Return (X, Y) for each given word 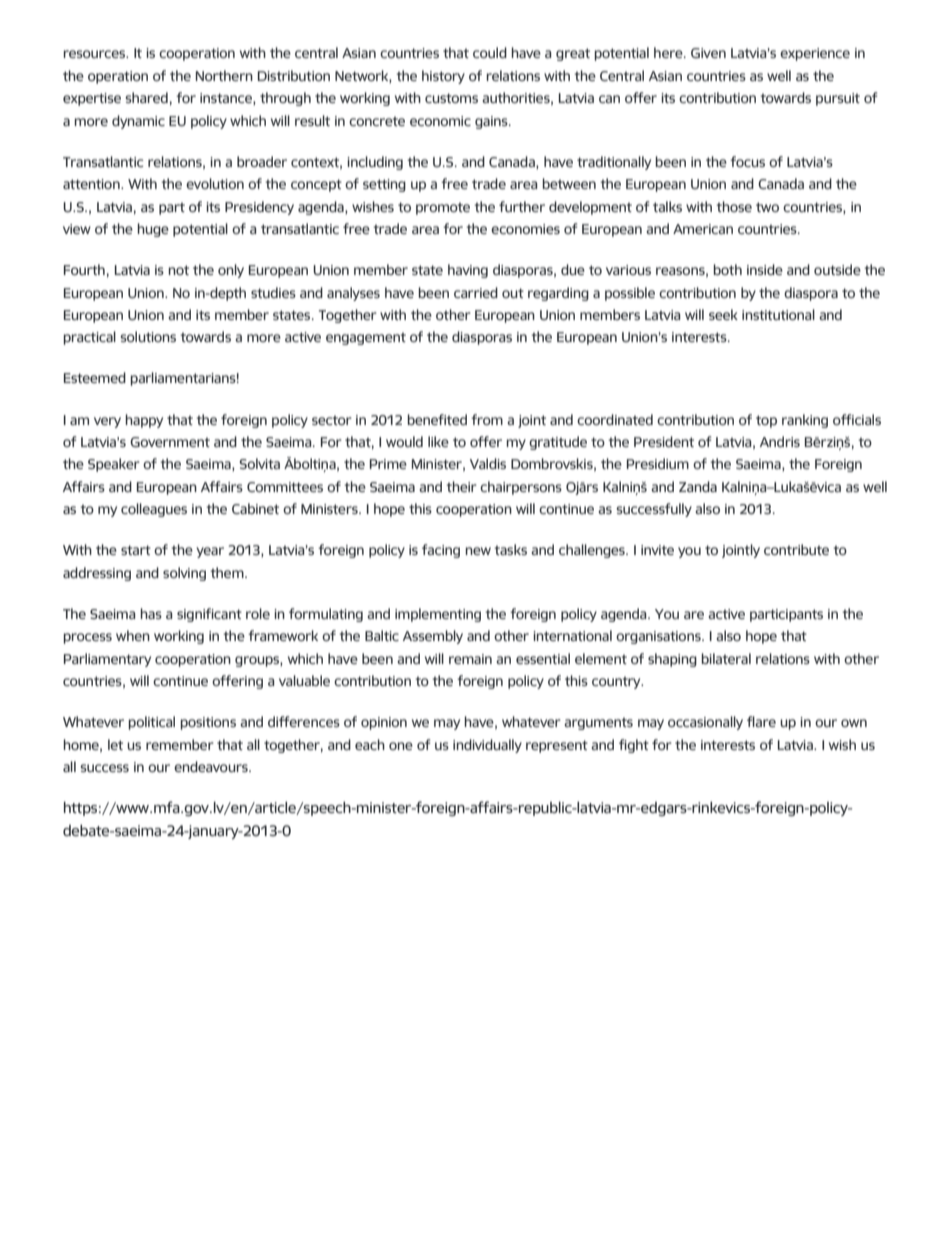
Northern (224, 75)
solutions (148, 336)
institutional (778, 314)
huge (153, 230)
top (766, 421)
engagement (366, 339)
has (151, 613)
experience (815, 54)
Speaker (114, 465)
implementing (438, 615)
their (462, 486)
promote (443, 209)
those (734, 206)
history (443, 77)
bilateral (726, 658)
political (152, 723)
